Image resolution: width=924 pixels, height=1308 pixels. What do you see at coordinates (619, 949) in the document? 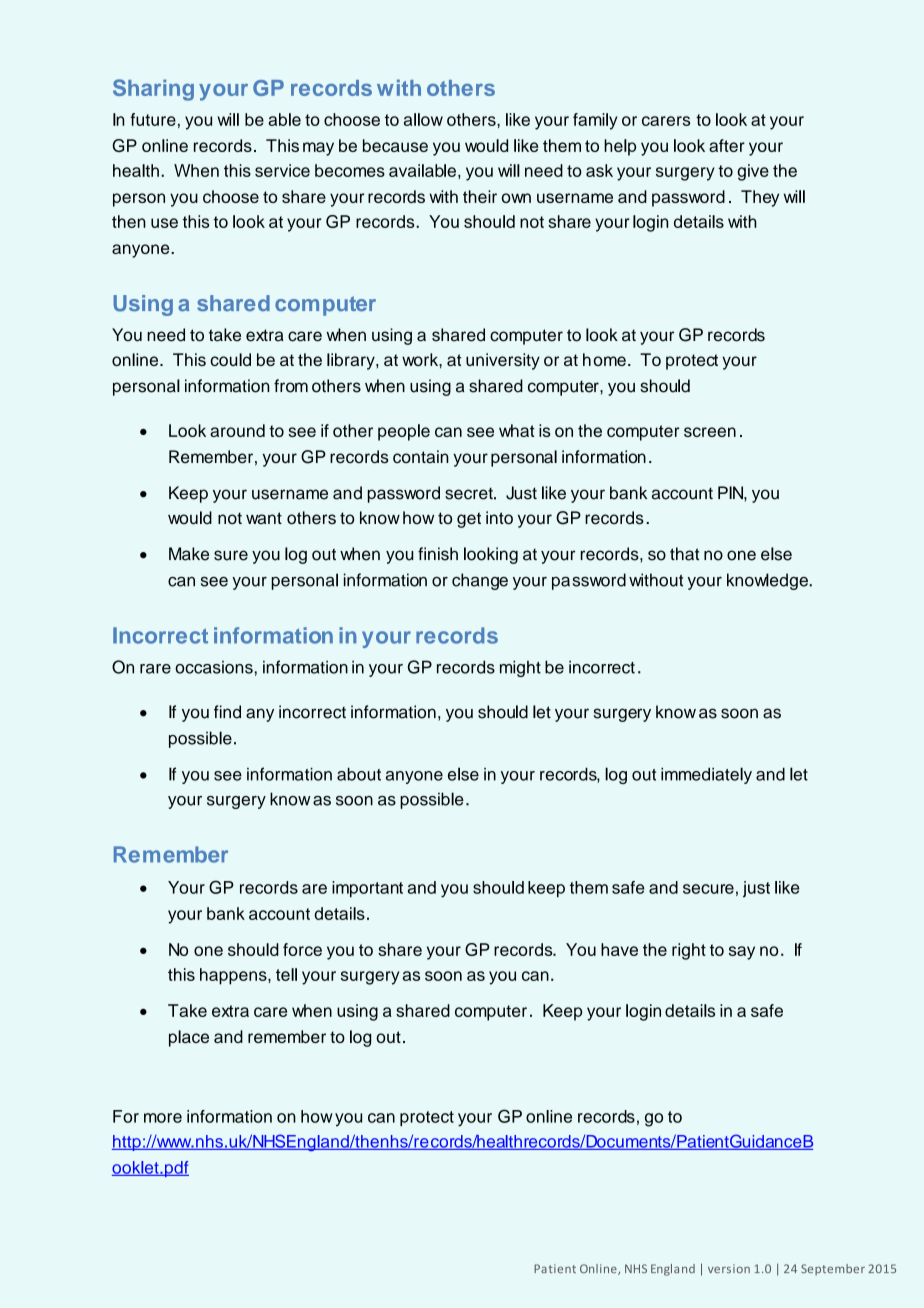
I see `have` at bounding box center [619, 949].
